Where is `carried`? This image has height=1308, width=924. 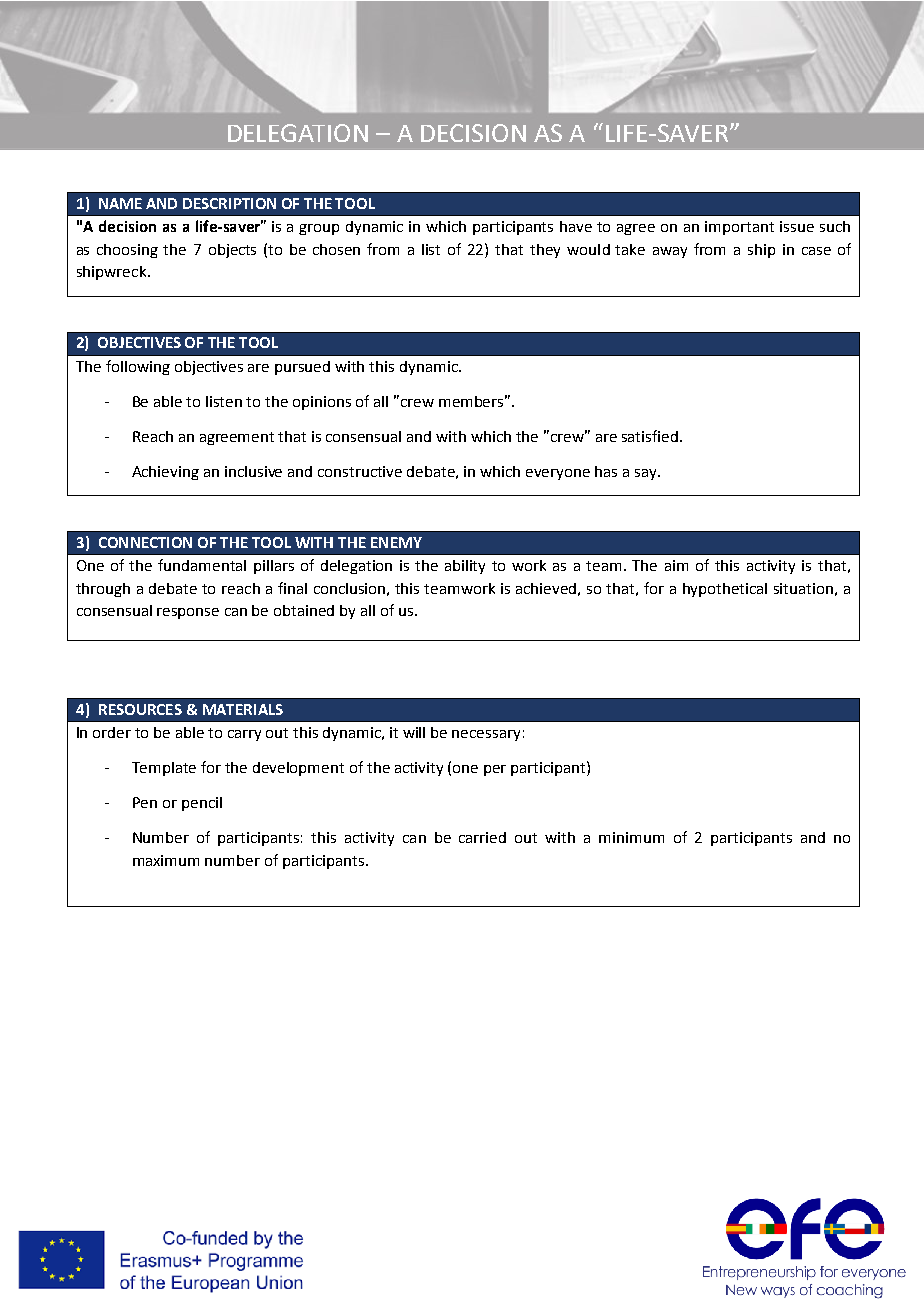 carried is located at coordinates (482, 837).
